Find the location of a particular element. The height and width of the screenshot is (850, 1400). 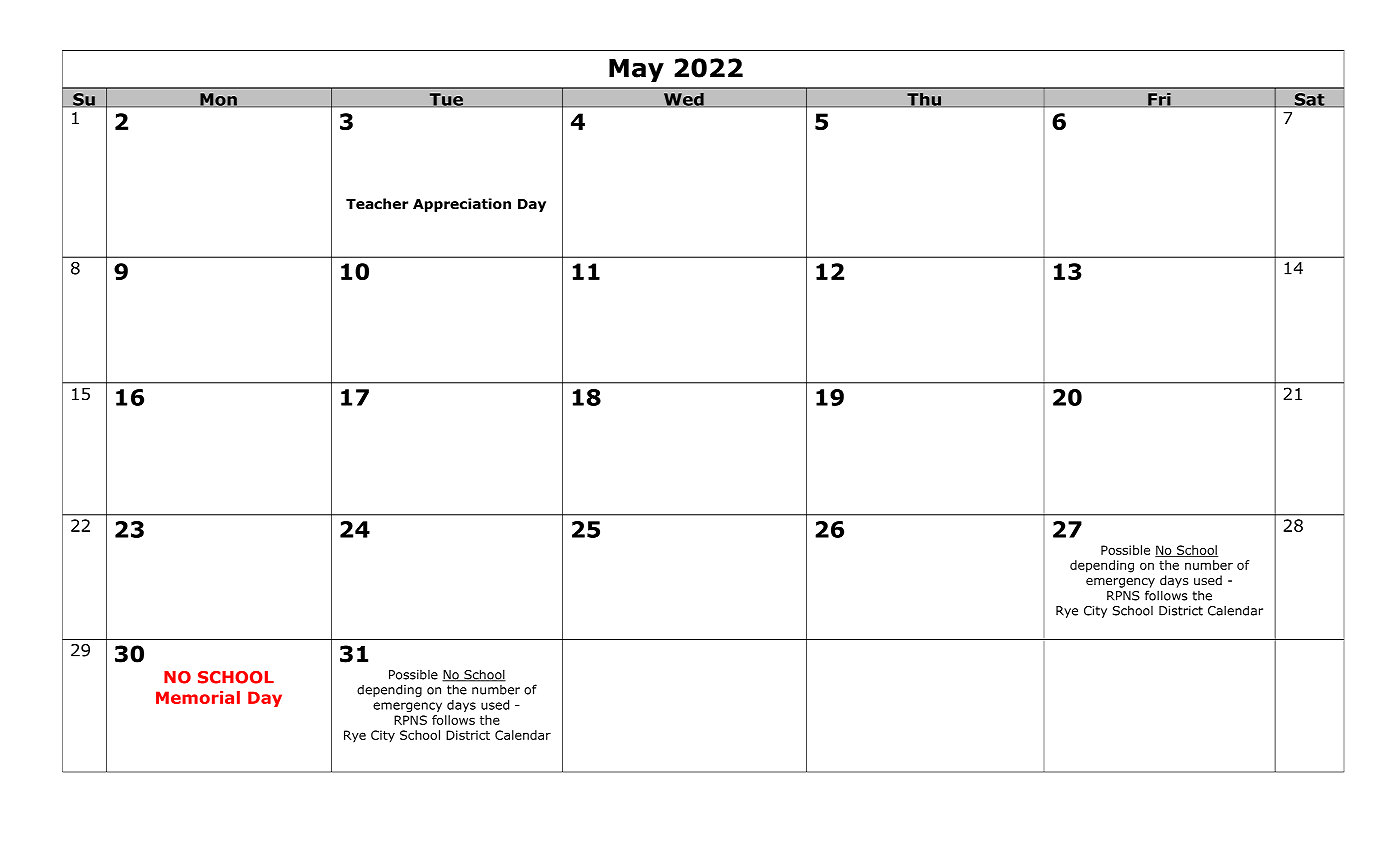

Appreciation is located at coordinates (462, 205).
